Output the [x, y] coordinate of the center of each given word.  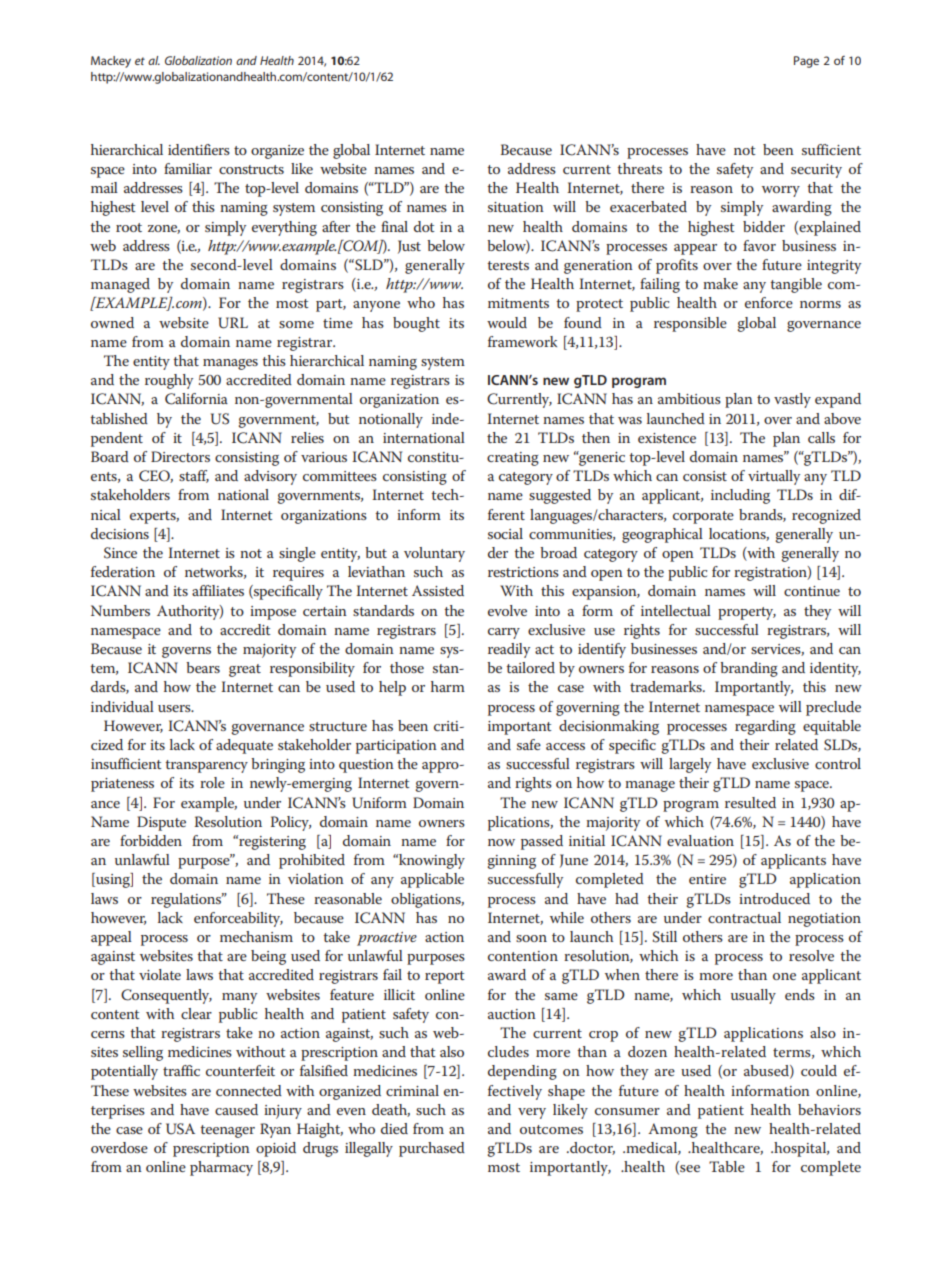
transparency [206, 766]
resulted [750, 802]
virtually [774, 477]
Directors [180, 456]
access [565, 746]
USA [180, 1129]
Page [806, 62]
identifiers [199, 149]
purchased [432, 1149]
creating [513, 459]
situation [516, 207]
